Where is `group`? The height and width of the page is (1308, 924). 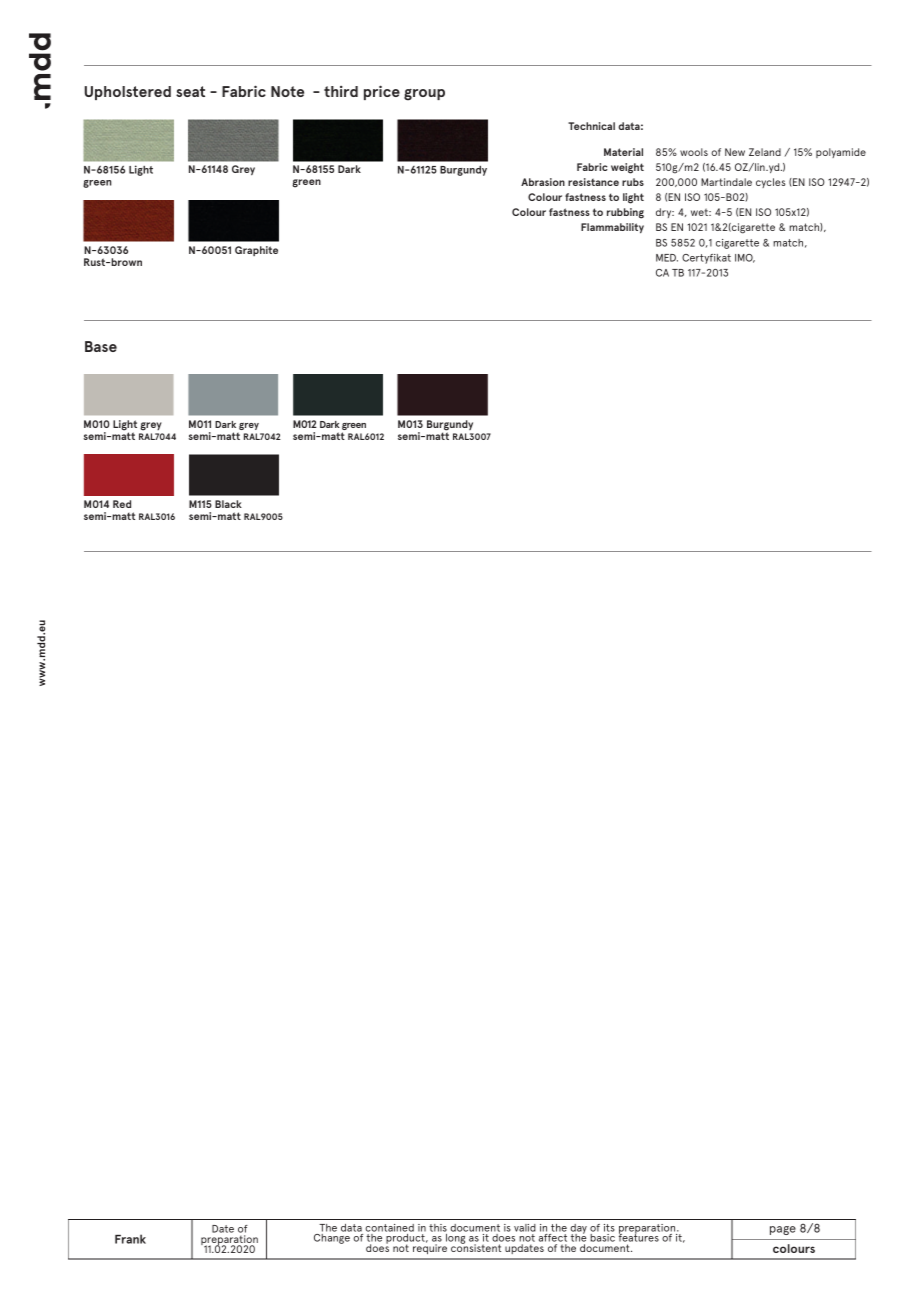 group is located at coordinates (424, 95).
